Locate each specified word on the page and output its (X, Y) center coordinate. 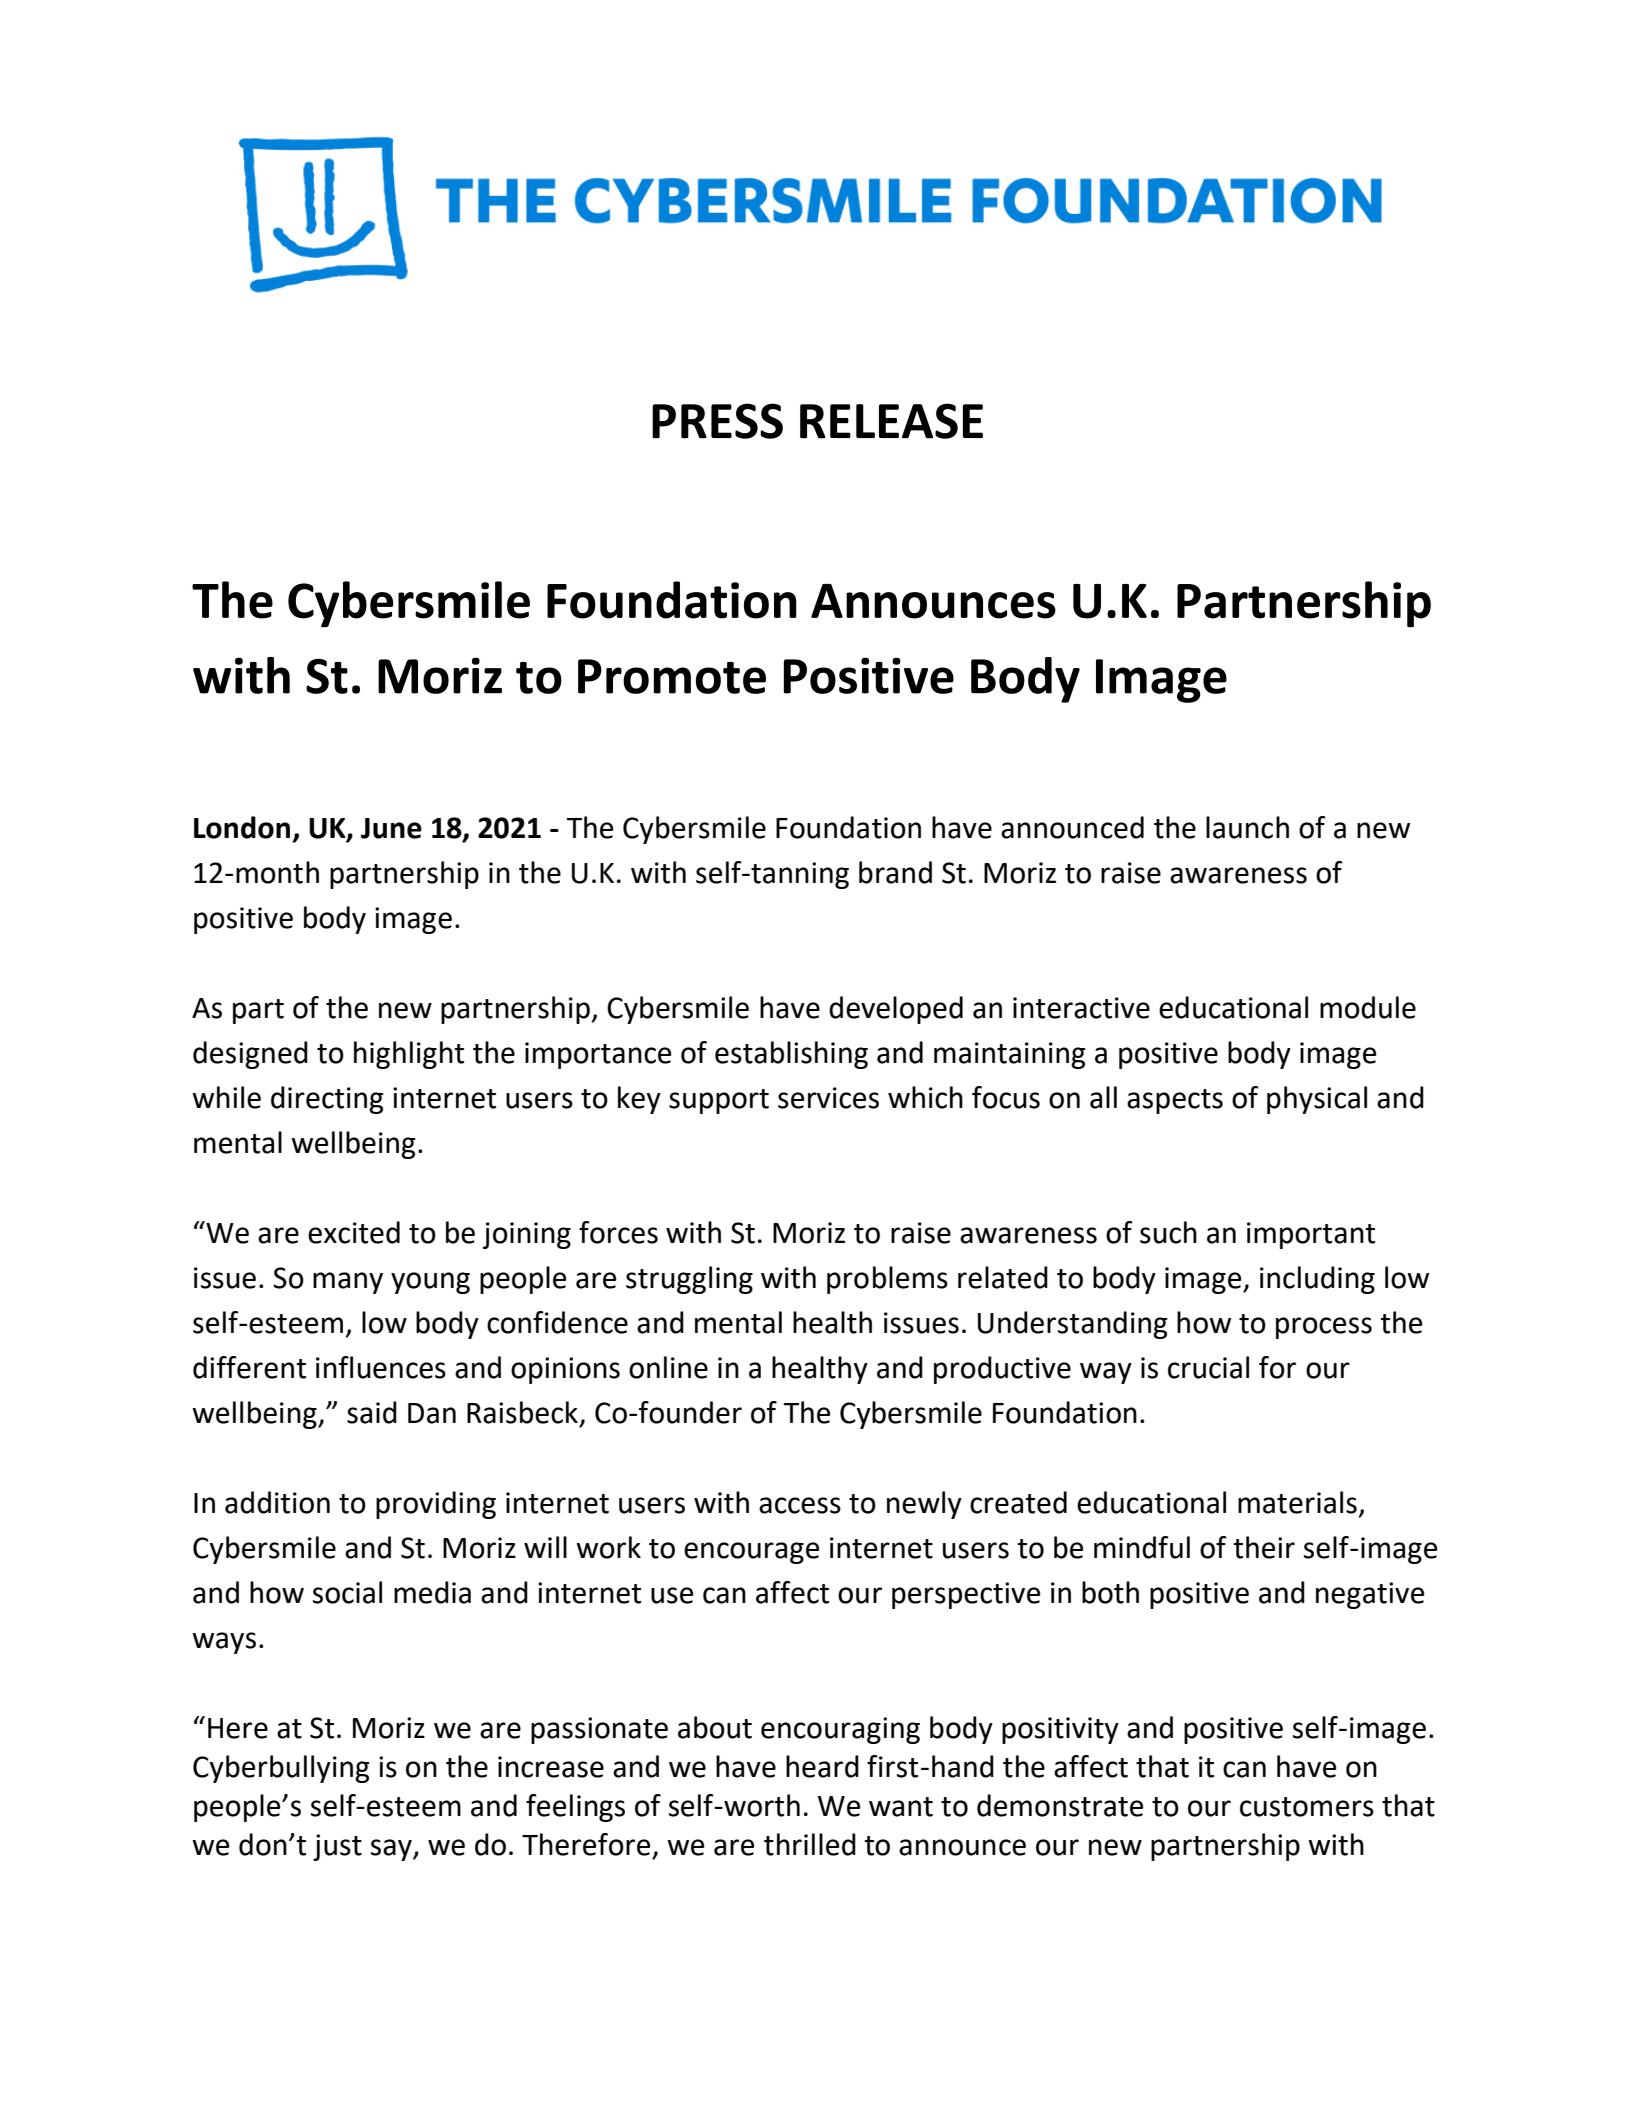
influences (381, 1367)
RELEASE (891, 421)
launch (1247, 827)
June (391, 828)
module (1368, 1007)
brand (895, 872)
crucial (1208, 1367)
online (668, 1367)
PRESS (717, 421)
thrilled (810, 1844)
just (337, 1847)
